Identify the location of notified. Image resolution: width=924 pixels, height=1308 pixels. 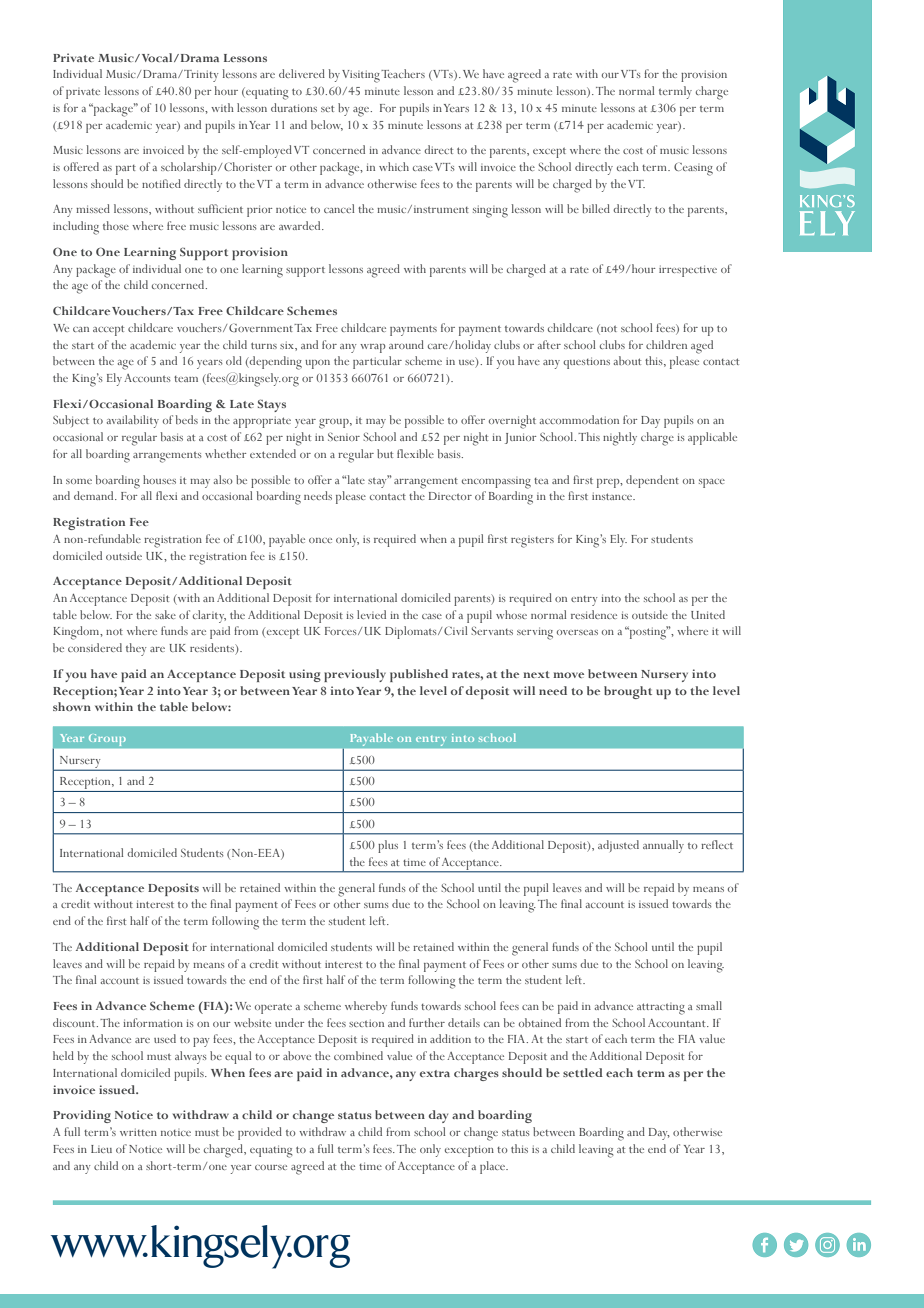
(161, 183).
